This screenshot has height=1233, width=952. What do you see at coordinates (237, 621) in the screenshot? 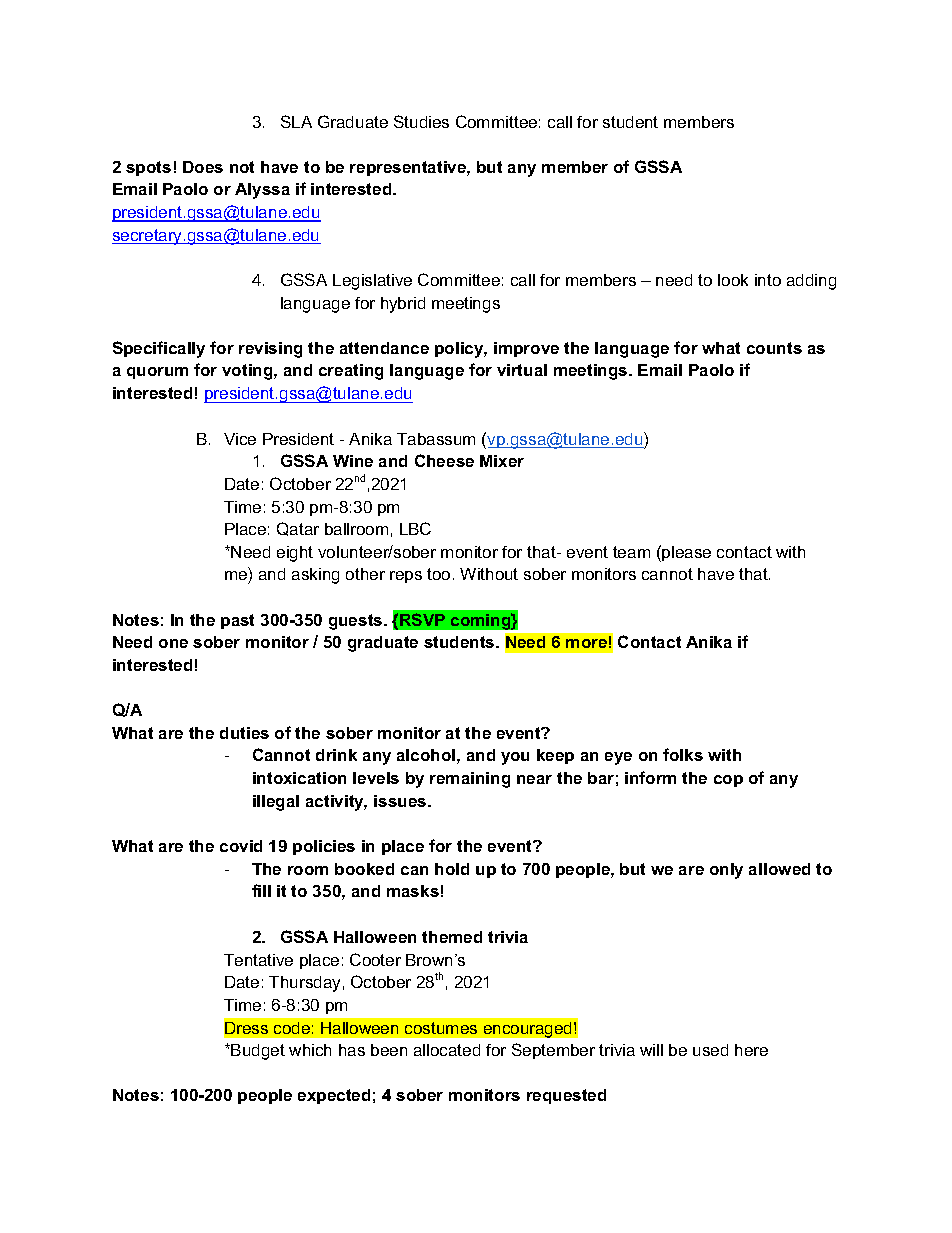
I see `past` at bounding box center [237, 621].
